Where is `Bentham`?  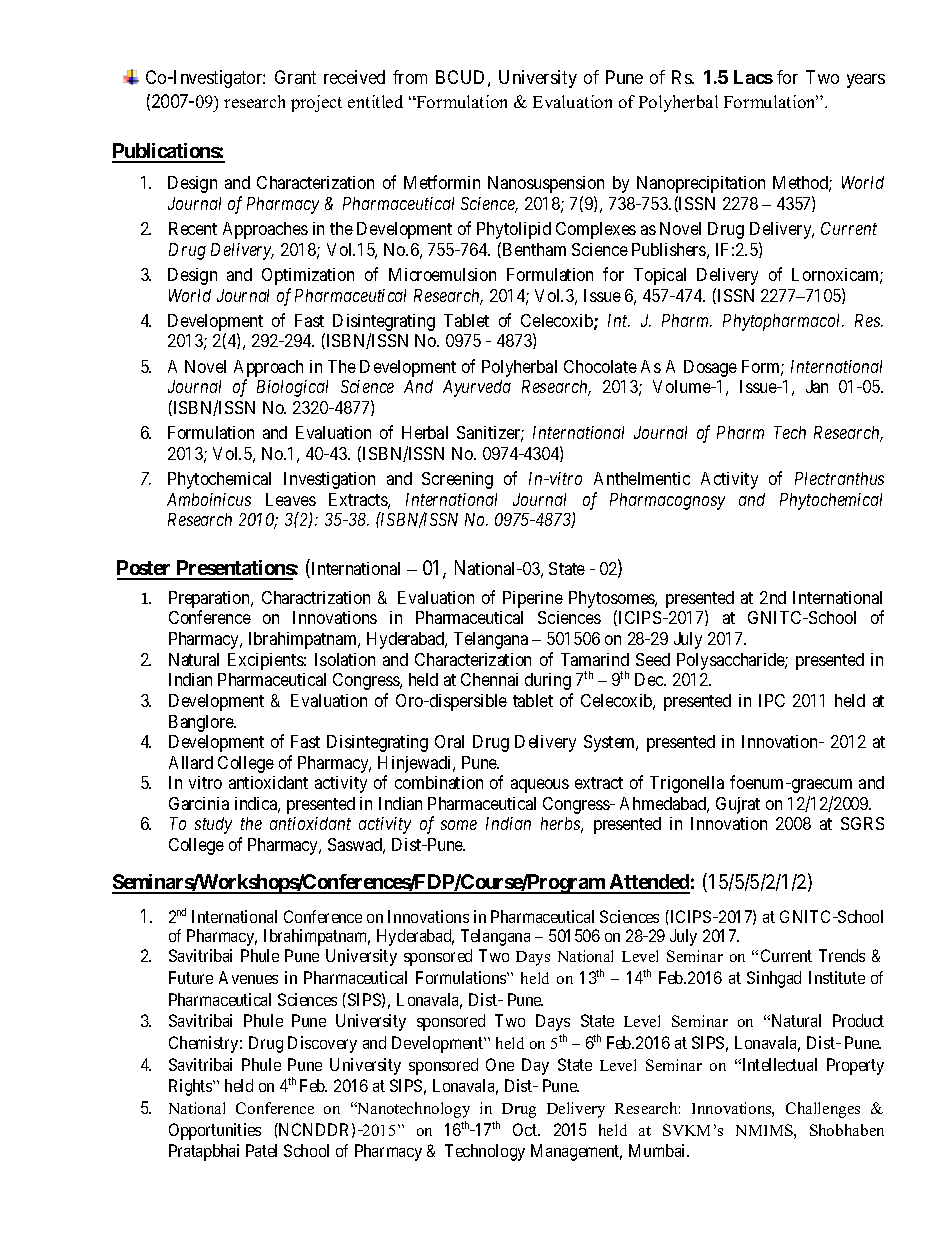
Bentham is located at coordinates (534, 249).
